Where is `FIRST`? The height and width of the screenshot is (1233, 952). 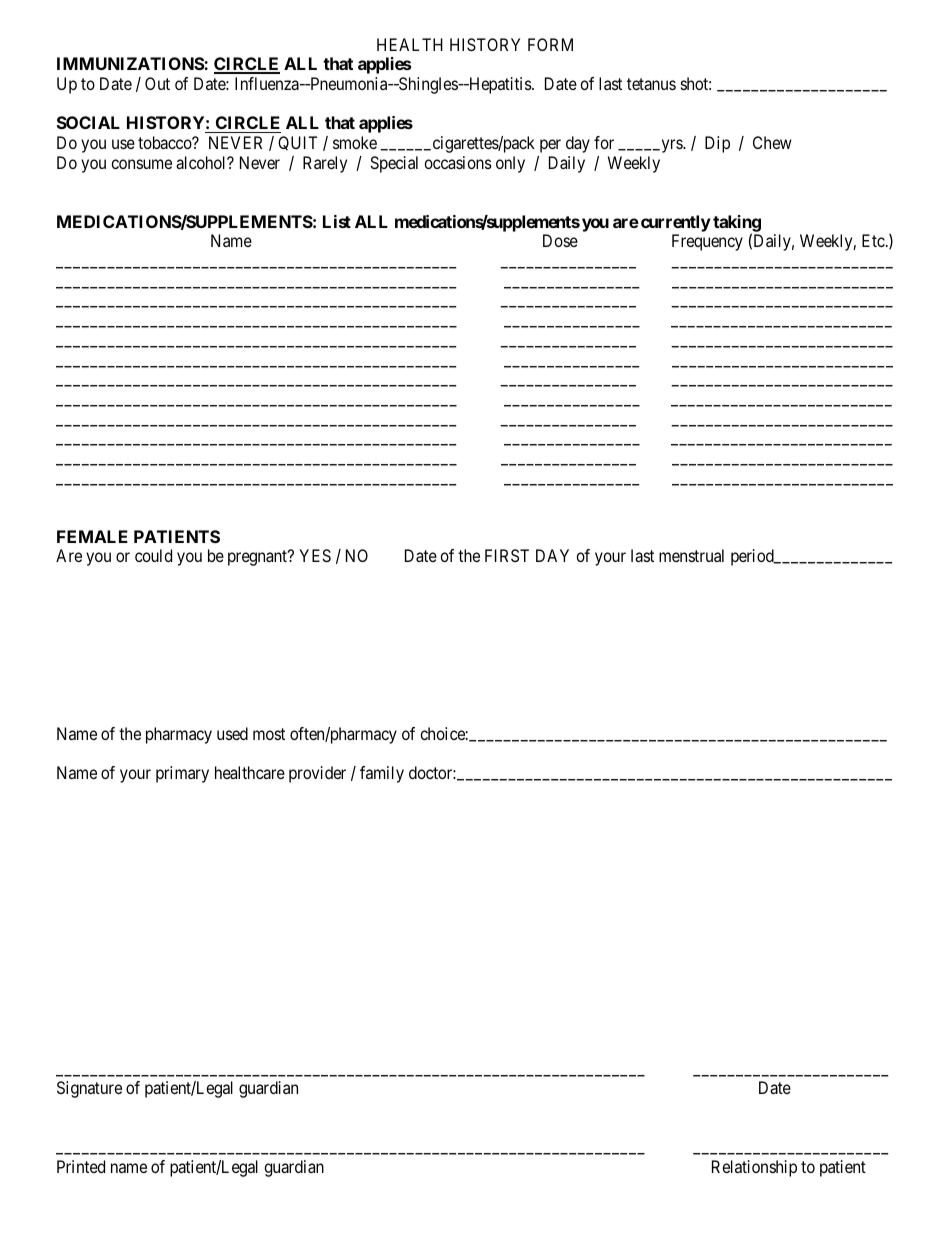
FIRST is located at coordinates (507, 555).
